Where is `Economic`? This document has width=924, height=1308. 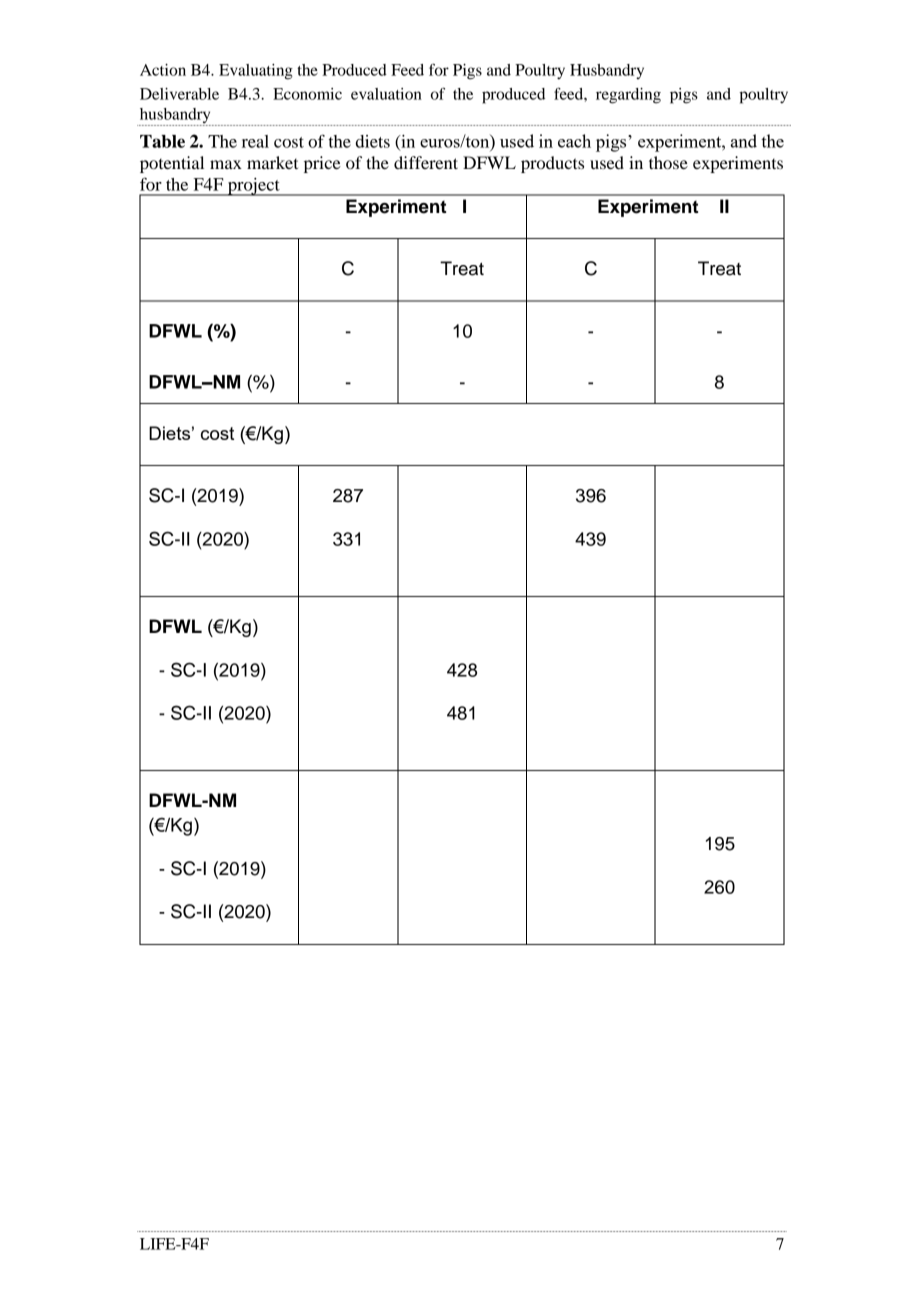 Economic is located at coordinates (307, 94).
